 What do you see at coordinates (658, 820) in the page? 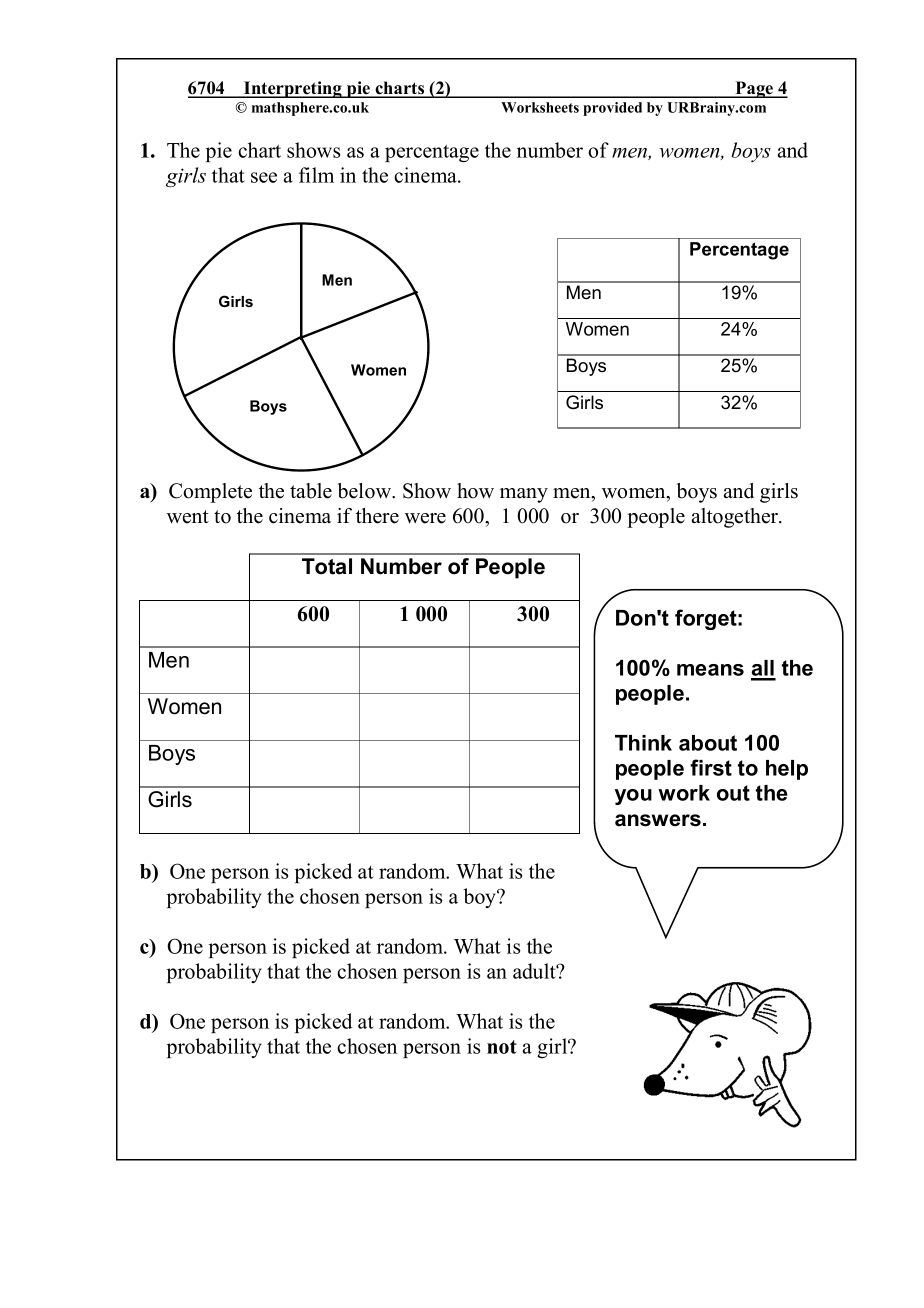
I see `answers` at bounding box center [658, 820].
